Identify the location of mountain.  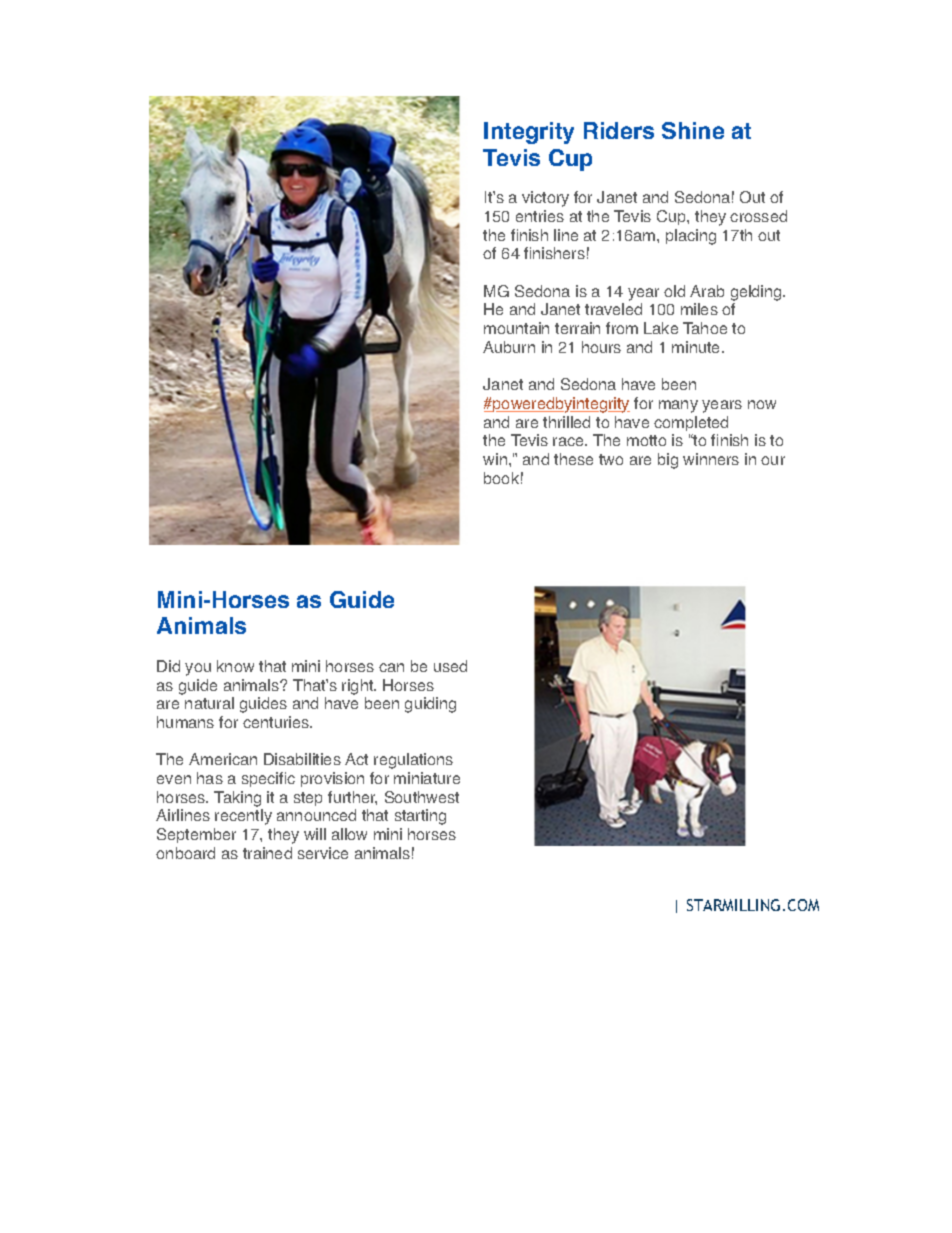
(516, 328).
